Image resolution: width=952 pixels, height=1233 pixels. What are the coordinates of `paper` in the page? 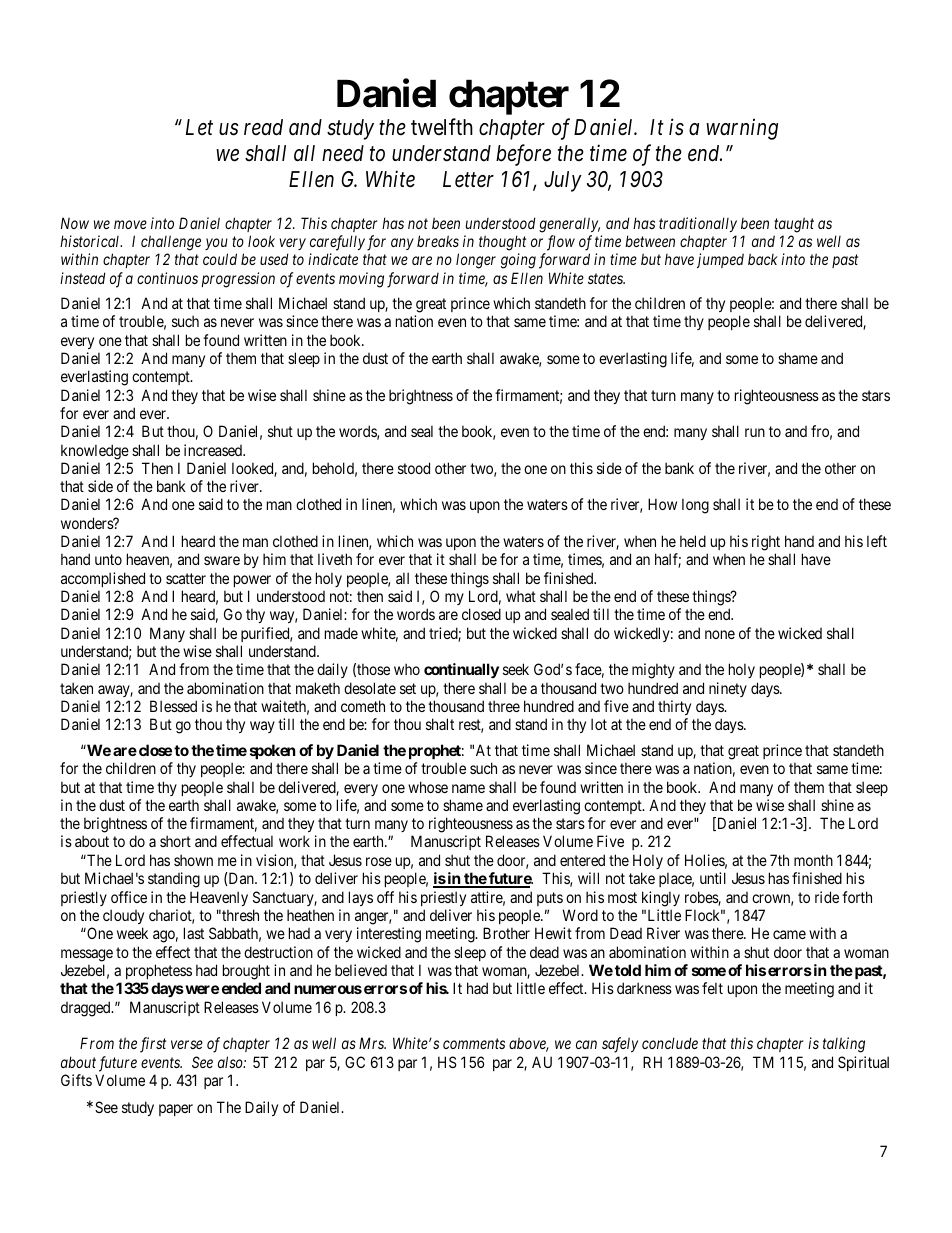 It's located at (176, 1110).
